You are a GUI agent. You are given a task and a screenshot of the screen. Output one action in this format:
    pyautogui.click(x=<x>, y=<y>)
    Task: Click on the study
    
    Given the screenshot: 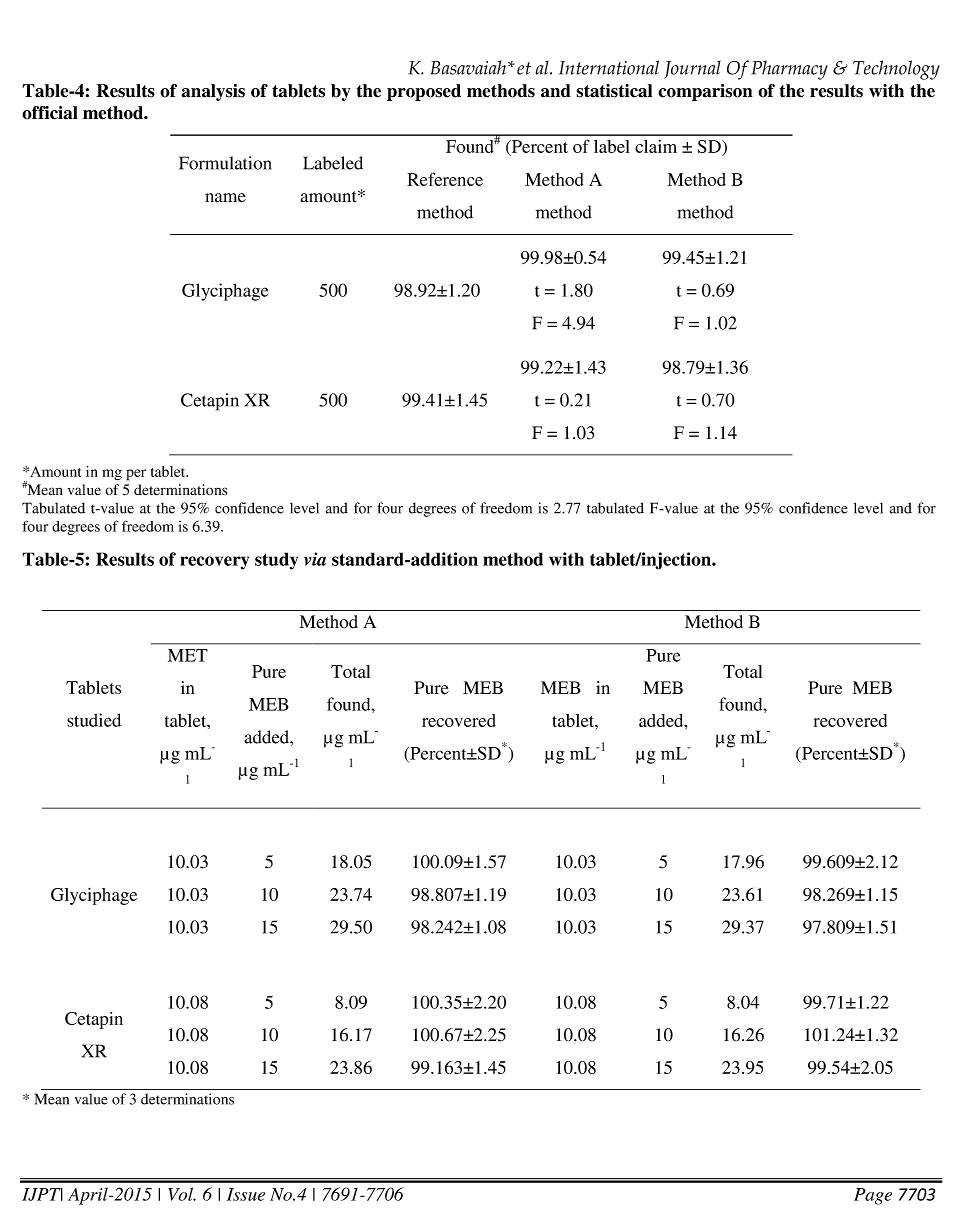 What is the action you would take?
    pyautogui.click(x=276, y=561)
